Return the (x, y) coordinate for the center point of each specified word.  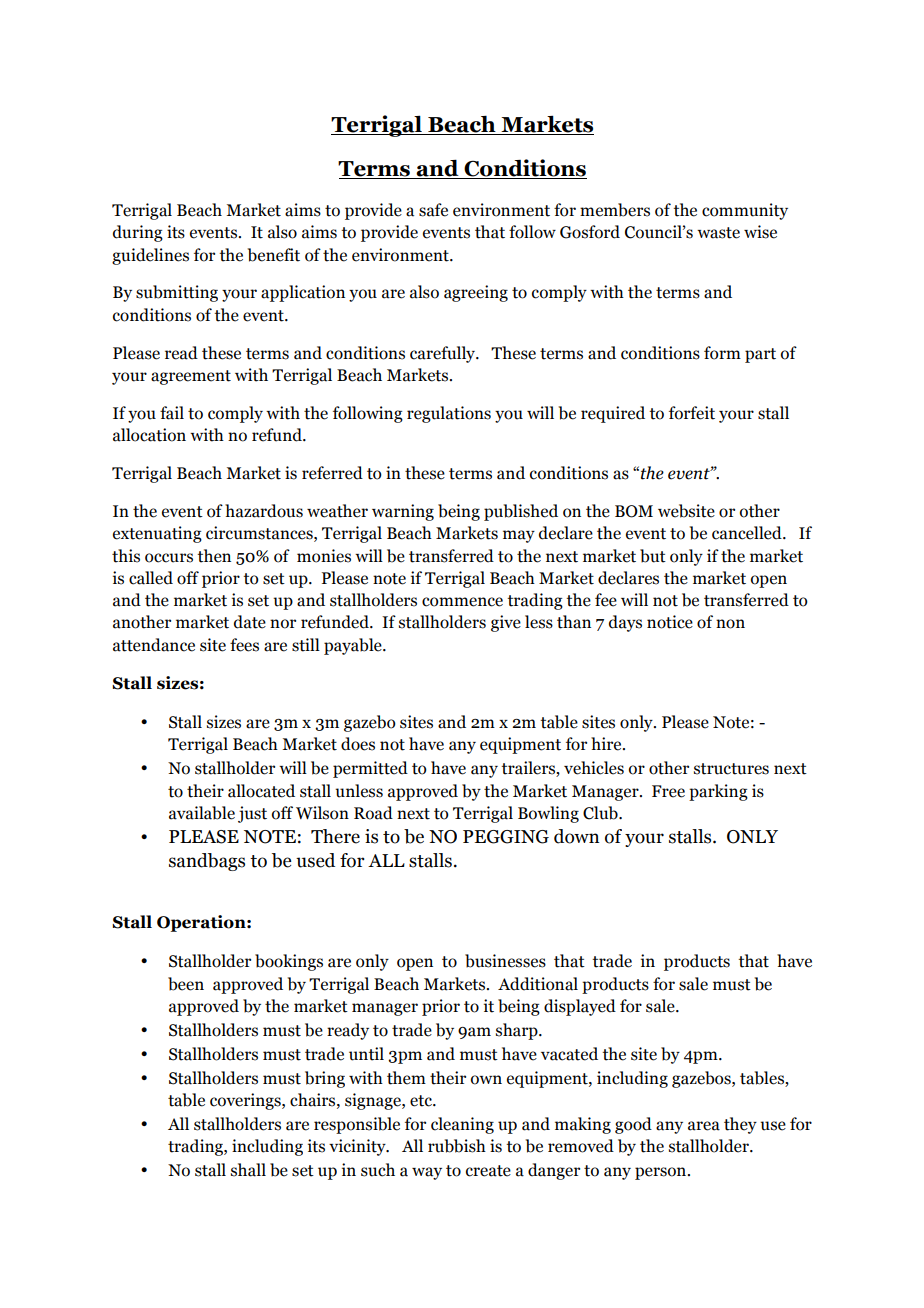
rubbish (457, 1146)
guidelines (150, 256)
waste (718, 233)
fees (244, 645)
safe (433, 210)
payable (354, 646)
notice (670, 622)
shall (248, 1170)
